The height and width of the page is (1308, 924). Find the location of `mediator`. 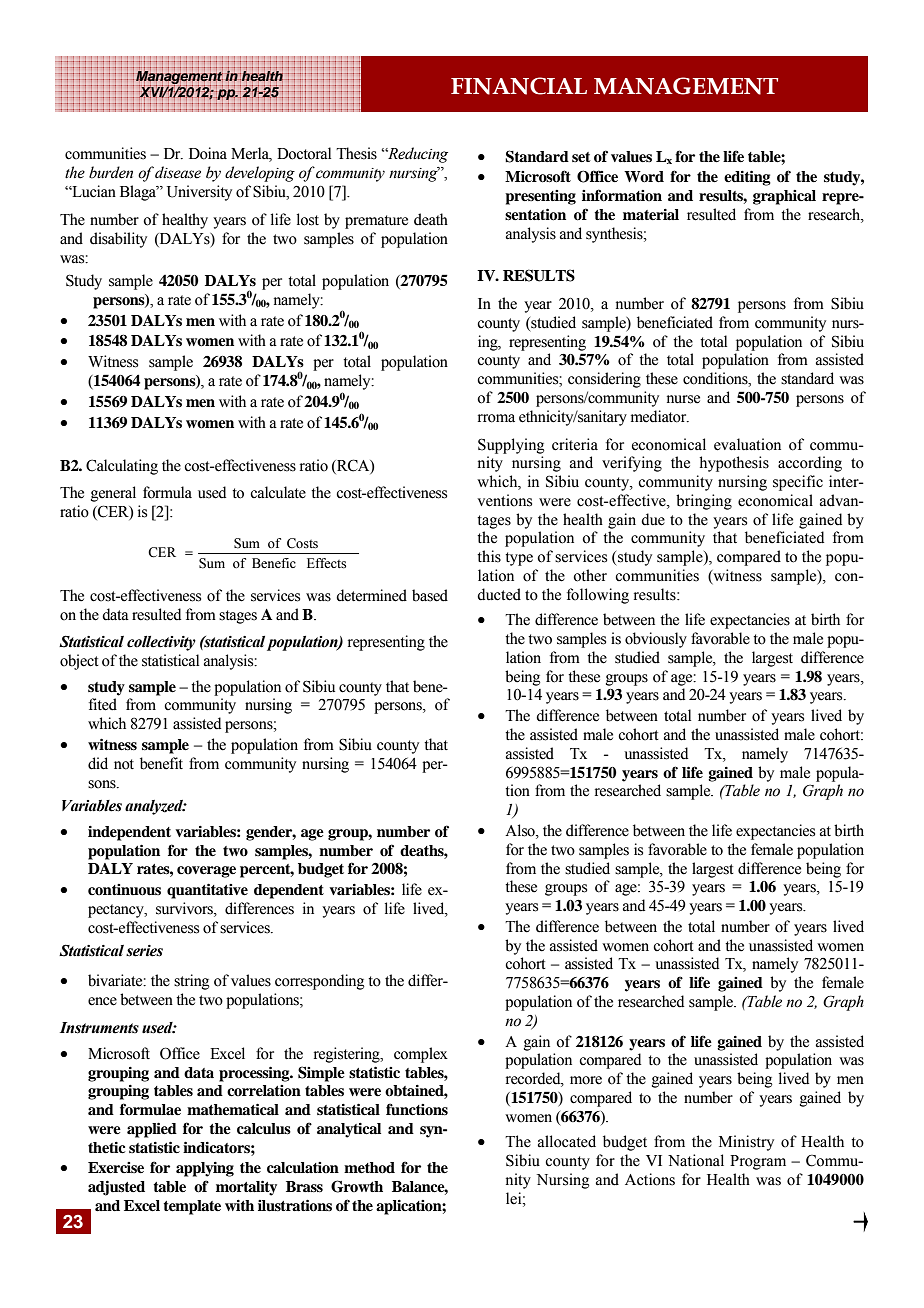

mediator is located at coordinates (660, 416).
